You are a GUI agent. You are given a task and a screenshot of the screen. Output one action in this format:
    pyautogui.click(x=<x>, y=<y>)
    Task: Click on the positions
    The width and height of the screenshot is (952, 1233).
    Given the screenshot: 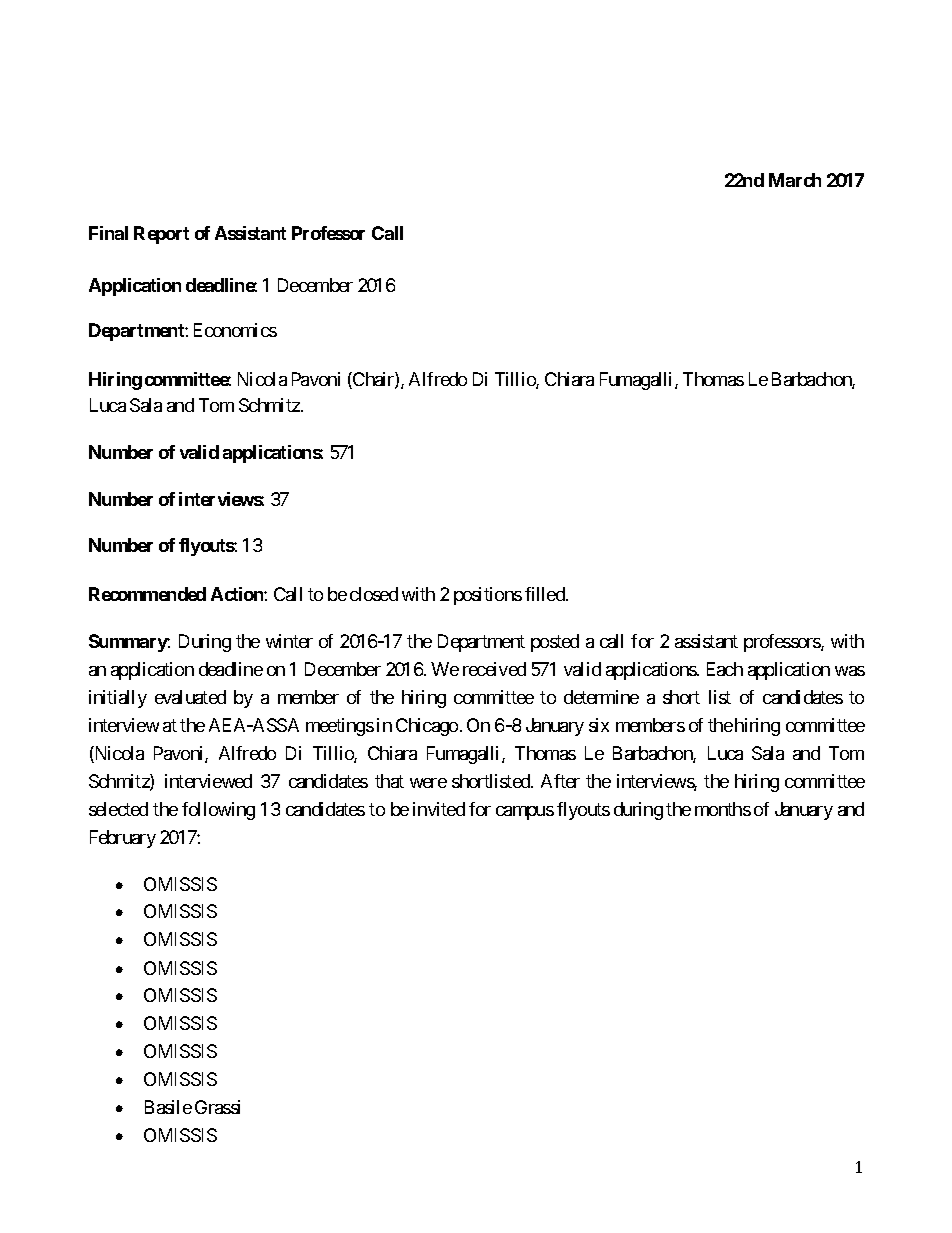 What is the action you would take?
    pyautogui.click(x=488, y=596)
